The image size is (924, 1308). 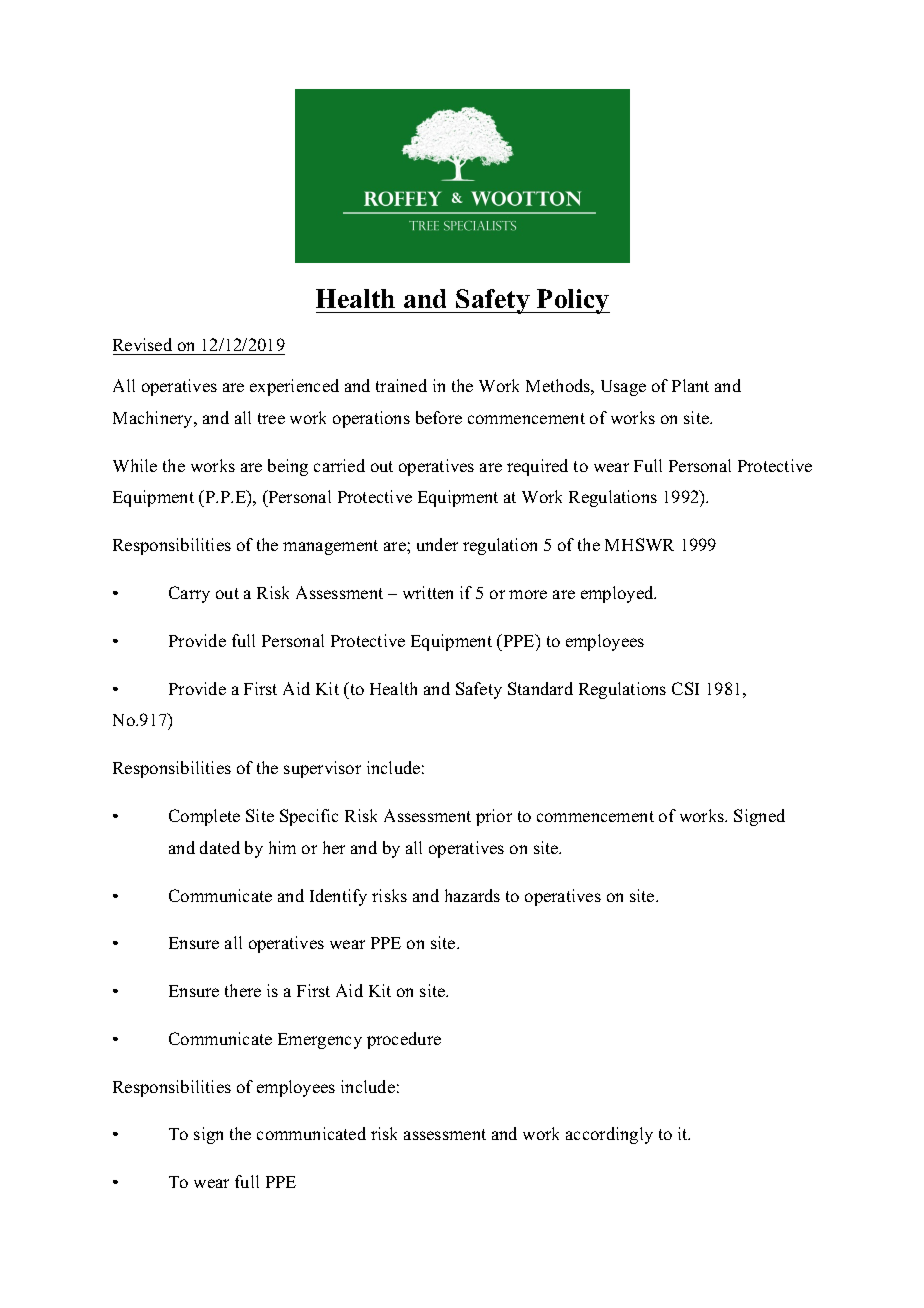 What do you see at coordinates (572, 301) in the page?
I see `Policy` at bounding box center [572, 301].
